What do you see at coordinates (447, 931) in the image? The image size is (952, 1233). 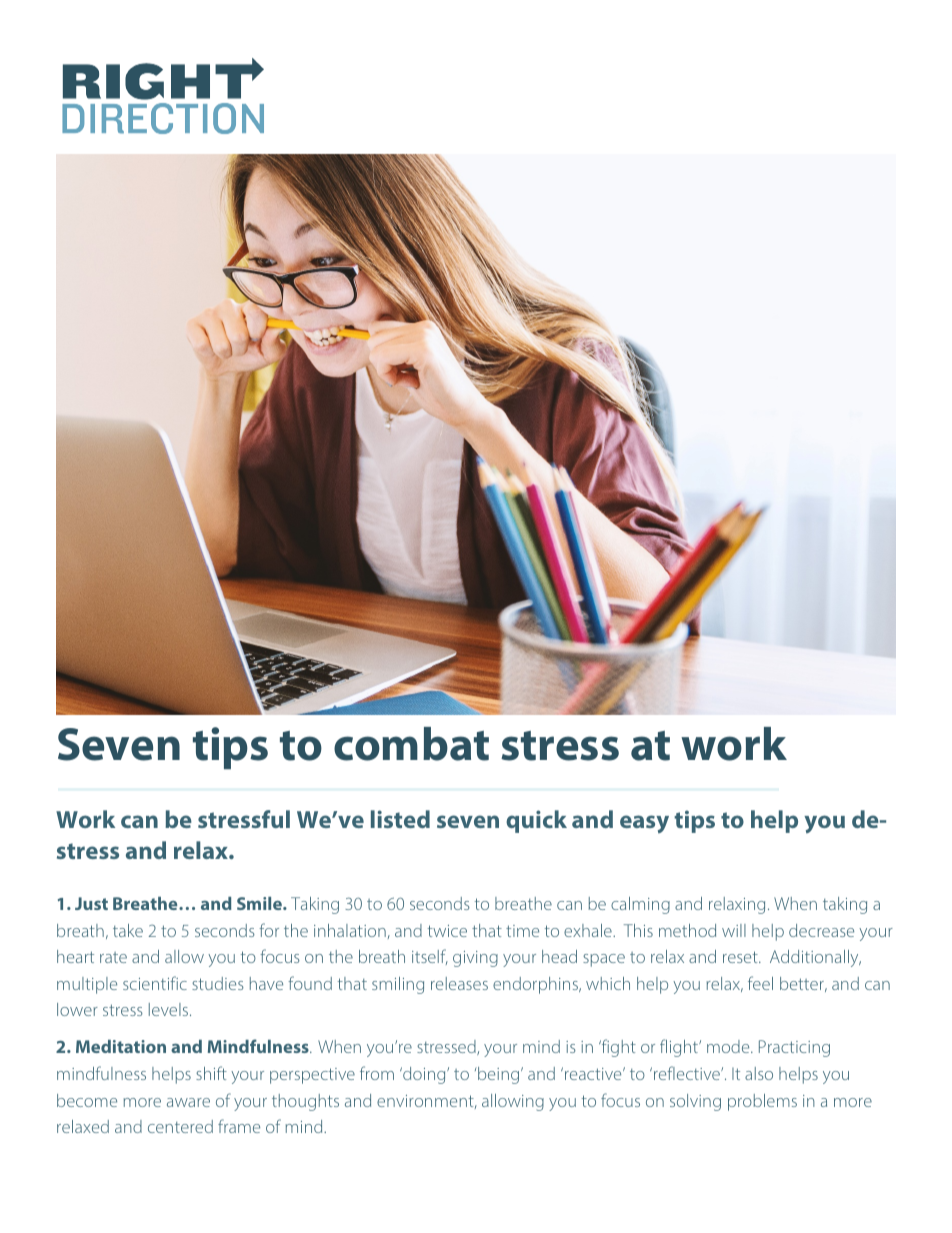 I see `twice` at bounding box center [447, 931].
